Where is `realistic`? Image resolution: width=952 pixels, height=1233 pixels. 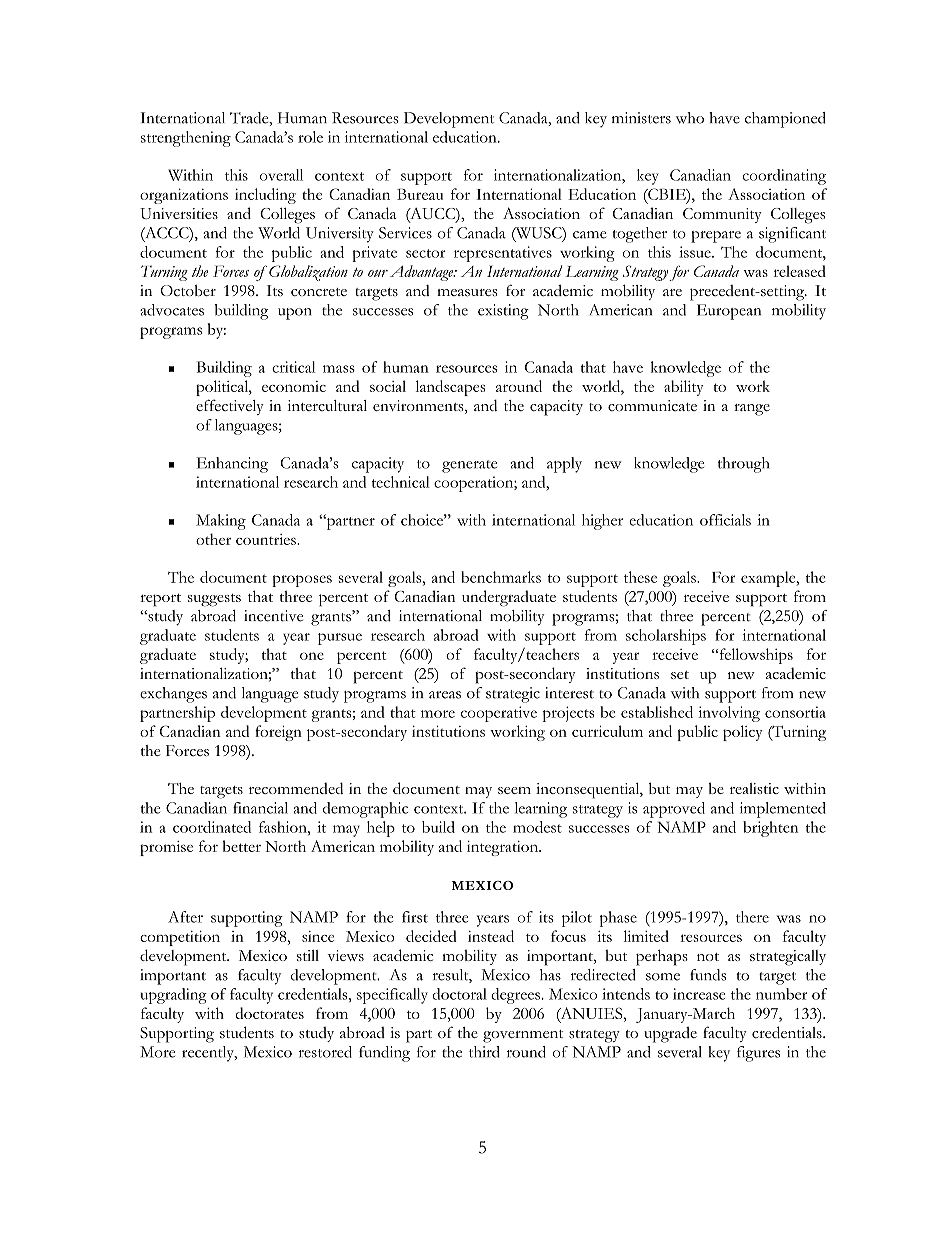
realistic is located at coordinates (754, 788).
